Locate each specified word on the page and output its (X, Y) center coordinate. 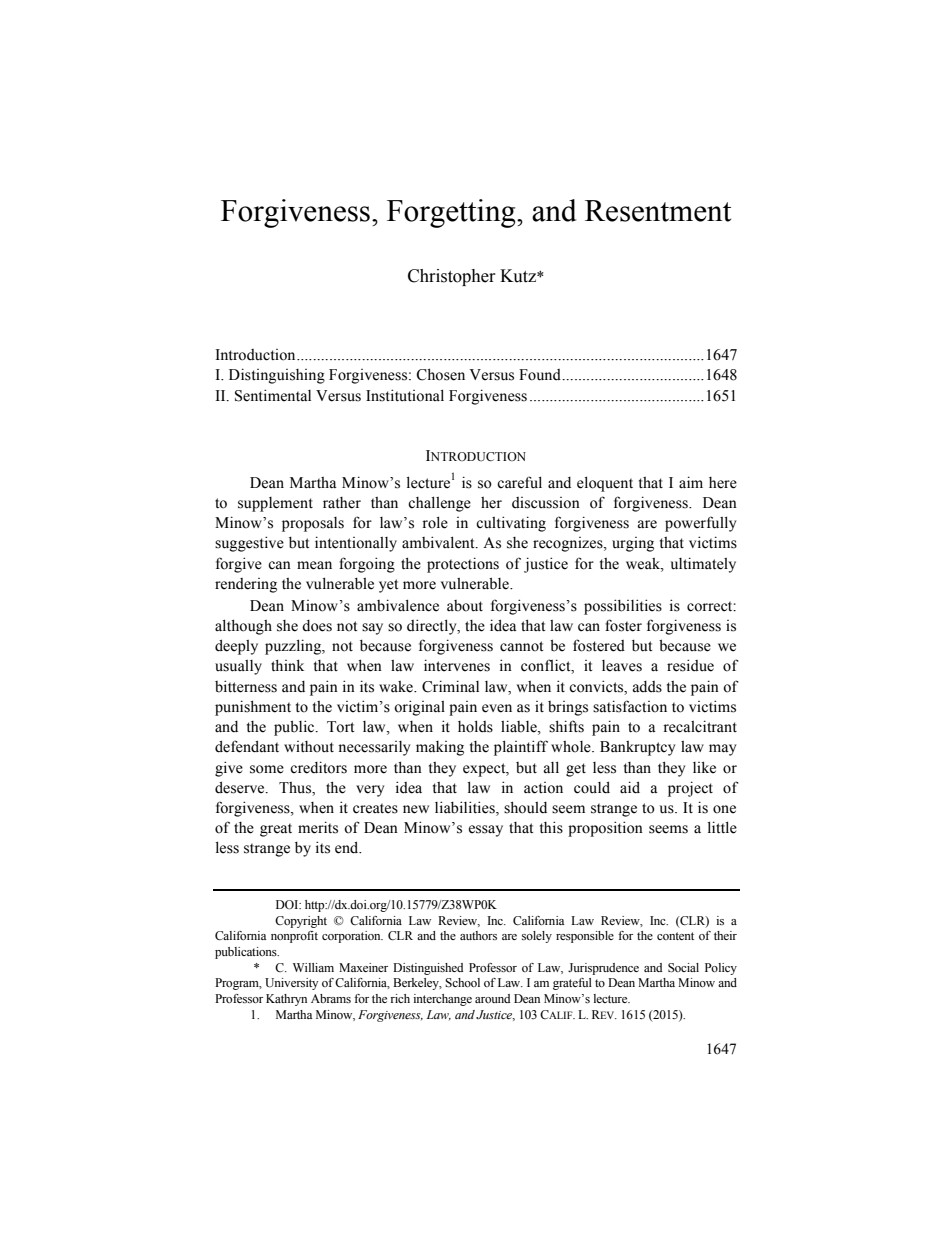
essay (486, 831)
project (690, 789)
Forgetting (452, 213)
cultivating (511, 524)
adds (647, 687)
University (292, 984)
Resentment (658, 211)
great (276, 830)
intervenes (457, 665)
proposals (313, 524)
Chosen (440, 374)
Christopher (452, 277)
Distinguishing (277, 376)
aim (691, 482)
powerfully (700, 524)
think (287, 665)
